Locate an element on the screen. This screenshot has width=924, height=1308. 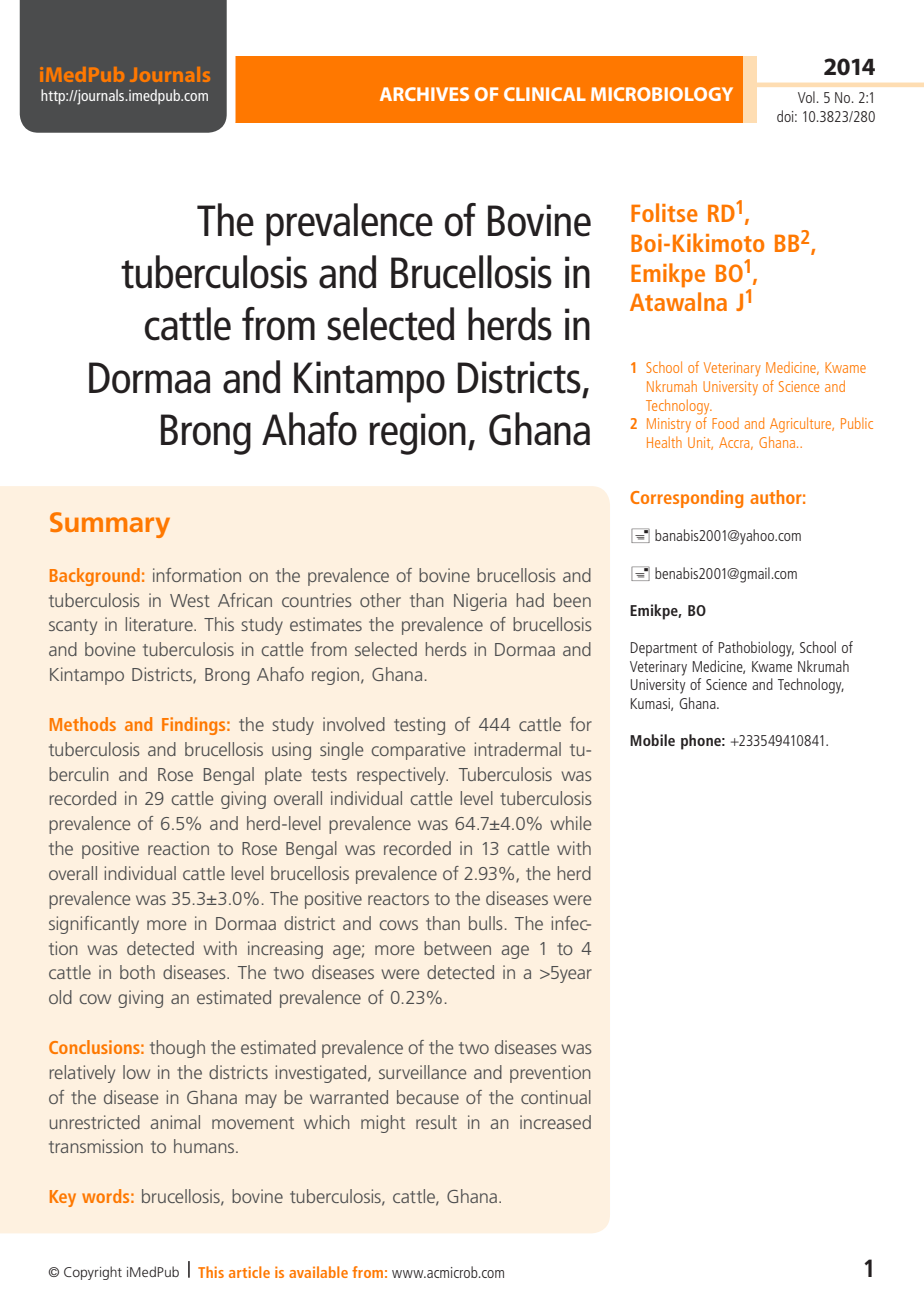
Copyright is located at coordinates (93, 1273).
